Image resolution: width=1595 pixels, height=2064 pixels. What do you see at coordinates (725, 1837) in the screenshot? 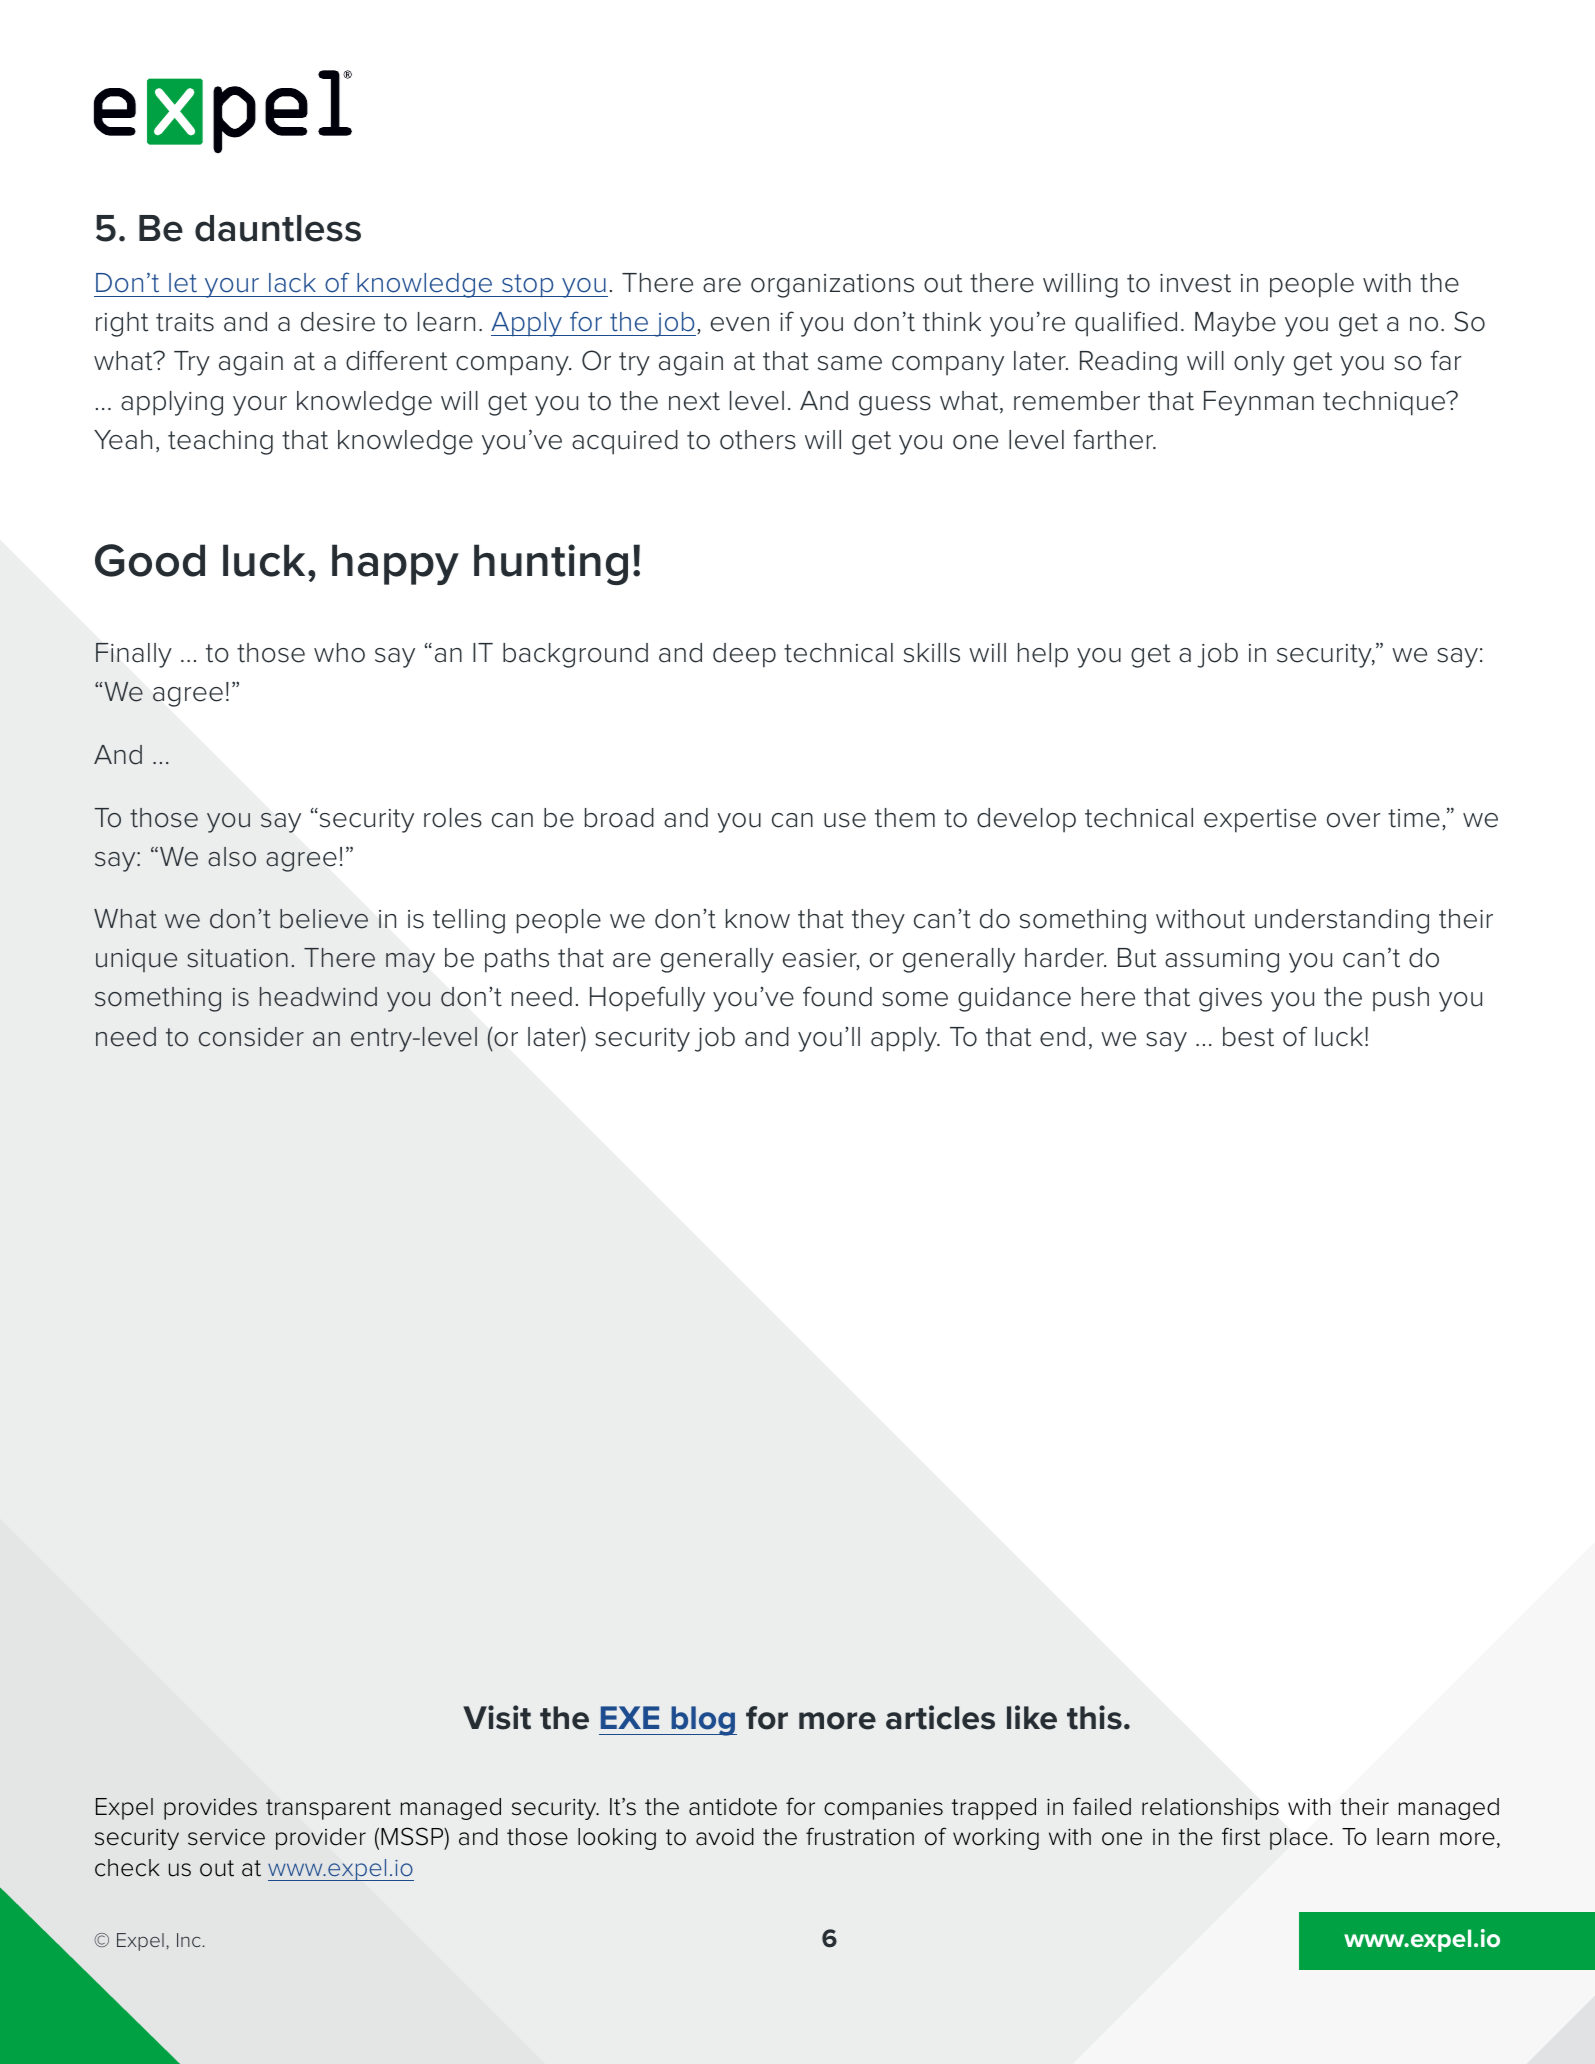
I see `avoid` at bounding box center [725, 1837].
